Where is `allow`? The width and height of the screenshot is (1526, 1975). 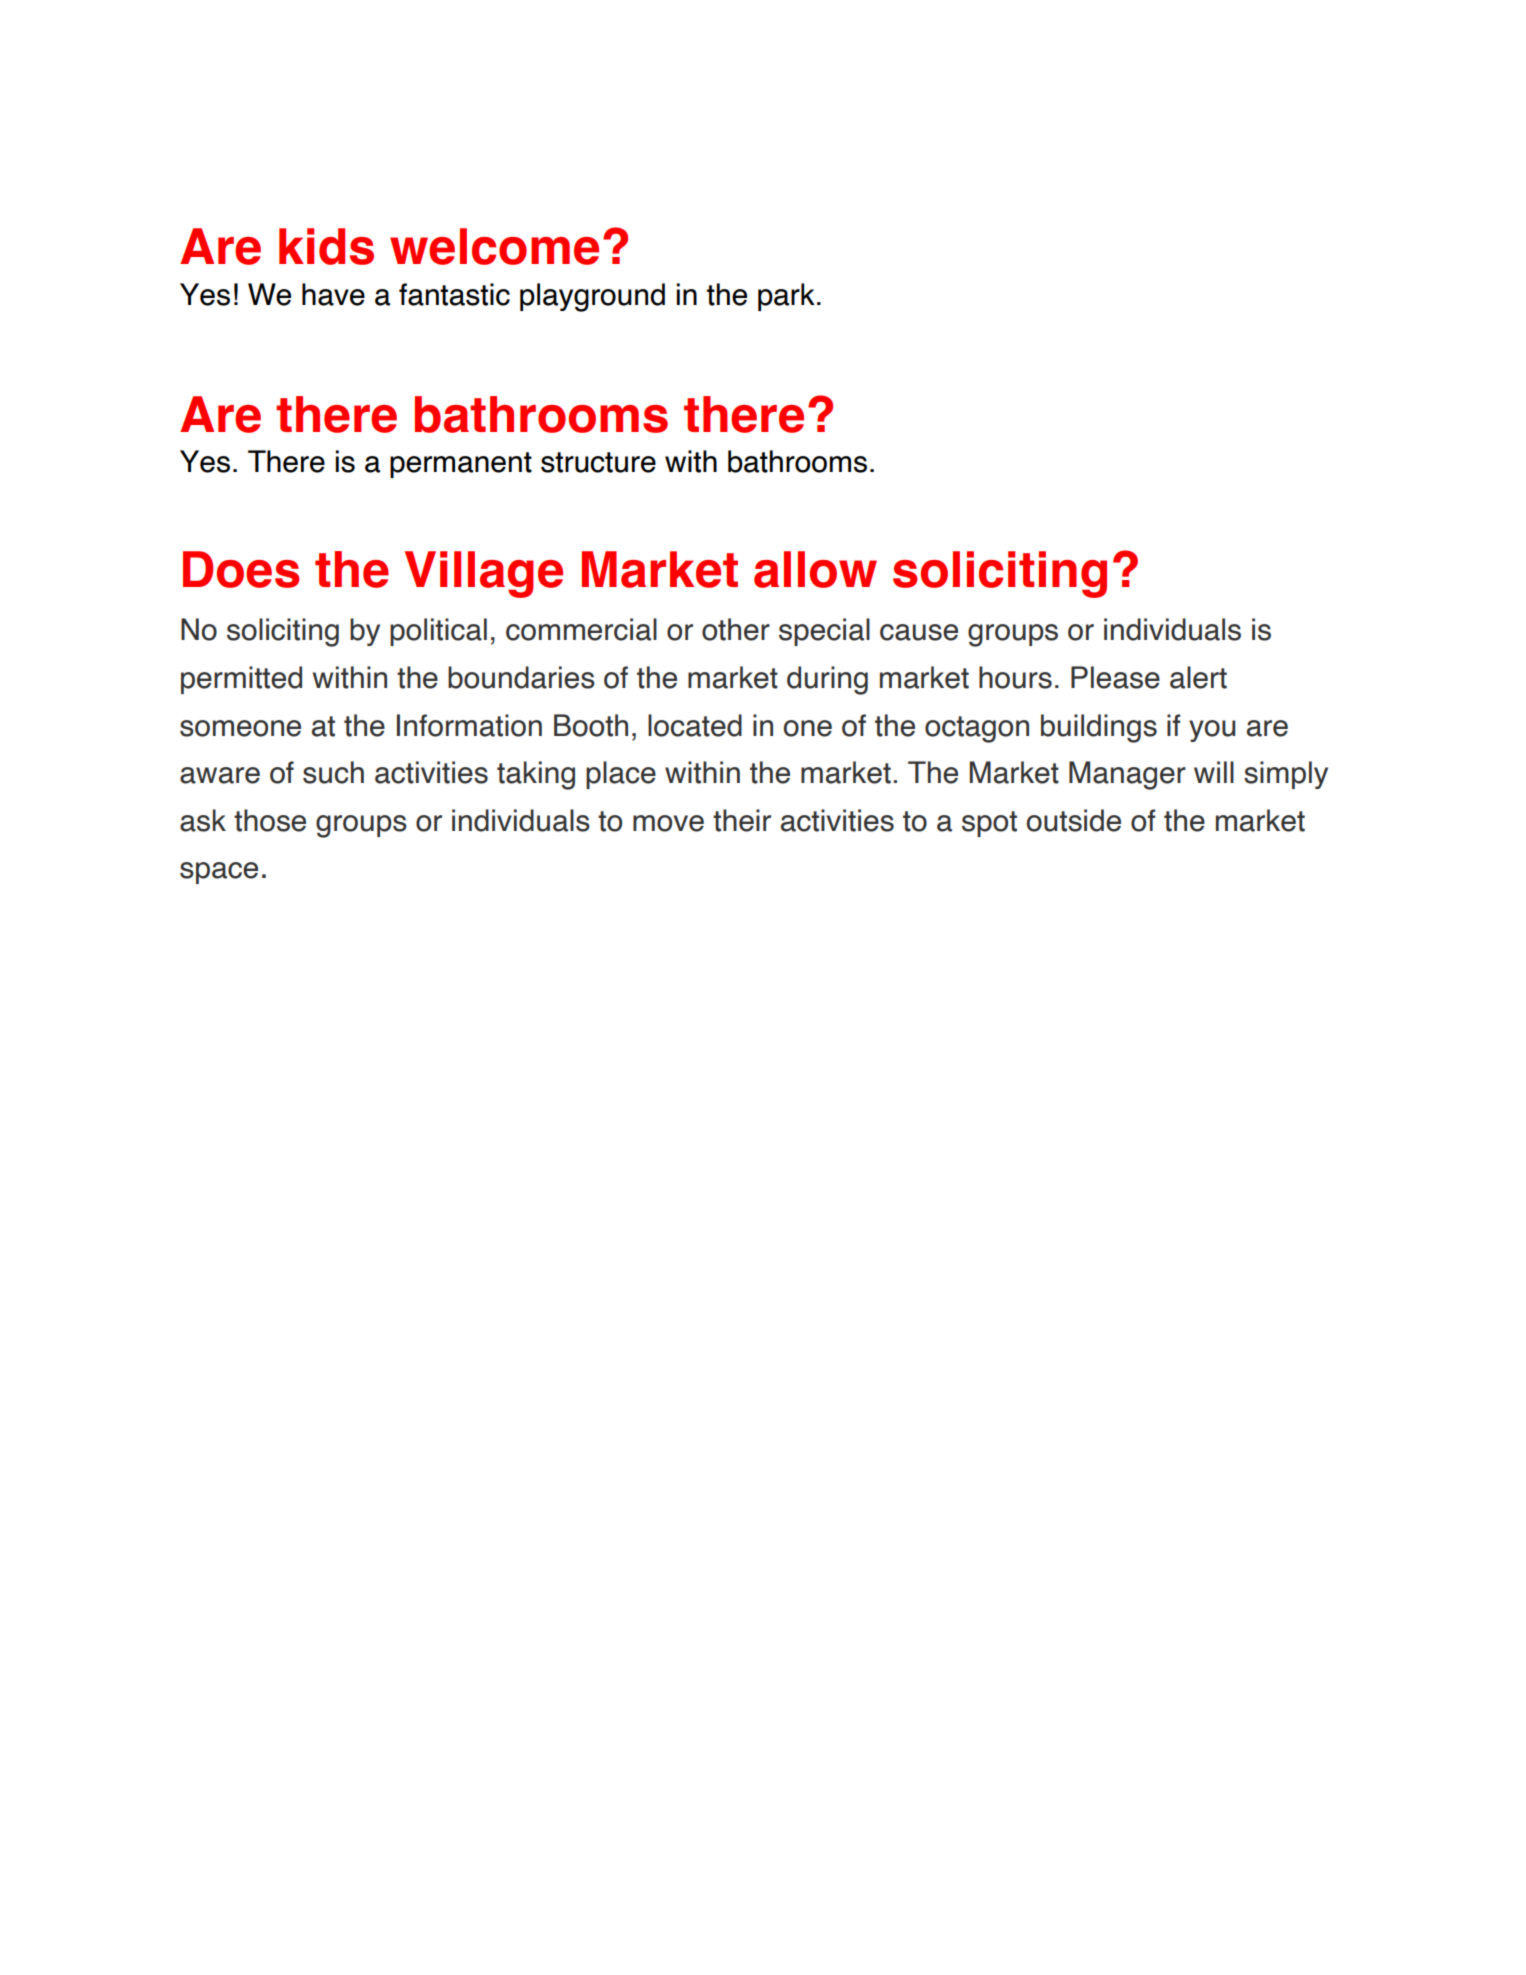 allow is located at coordinates (815, 569).
